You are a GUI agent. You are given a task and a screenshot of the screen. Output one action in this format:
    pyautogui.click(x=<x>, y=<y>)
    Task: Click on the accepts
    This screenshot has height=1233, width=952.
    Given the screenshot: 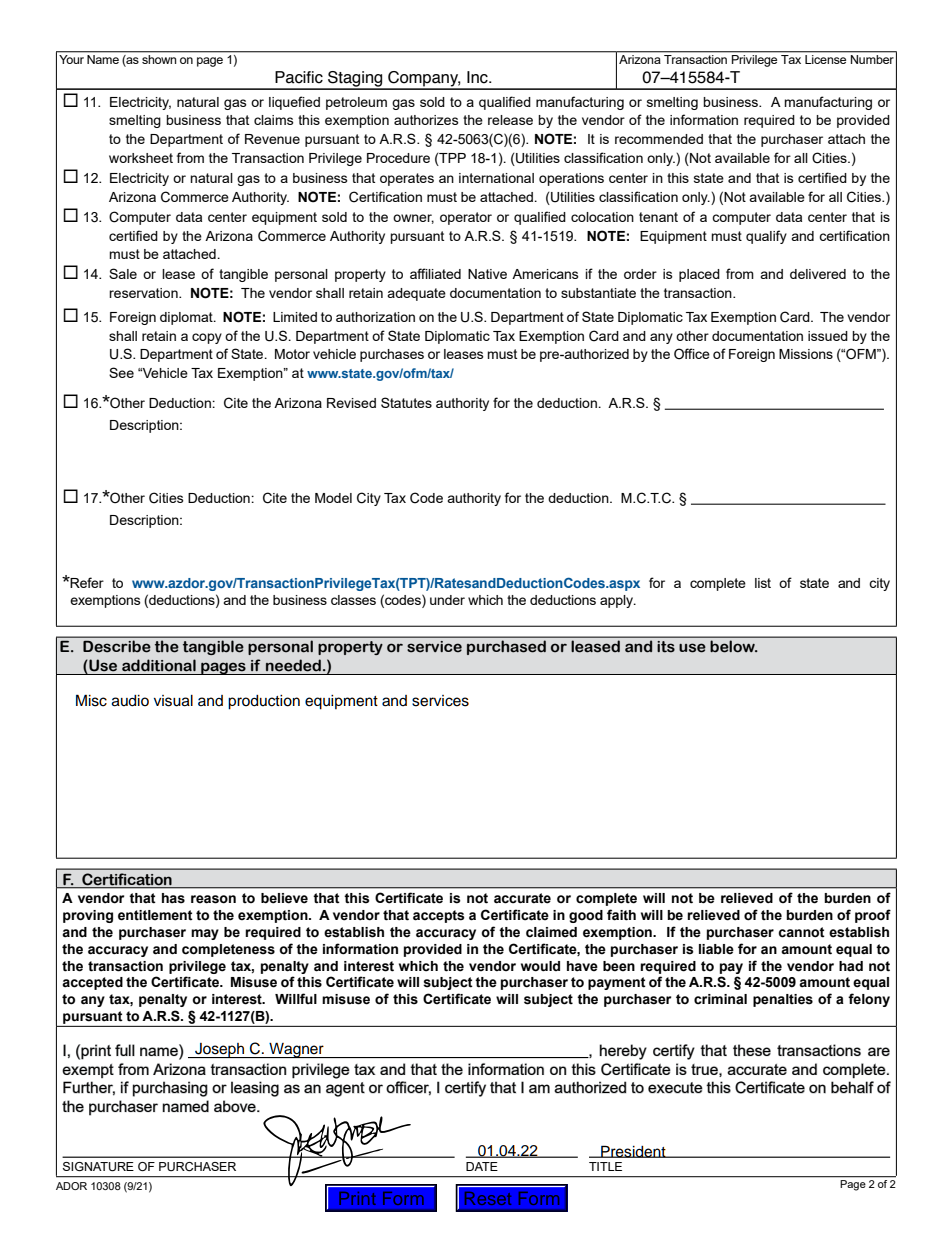 What is the action you would take?
    pyautogui.click(x=439, y=916)
